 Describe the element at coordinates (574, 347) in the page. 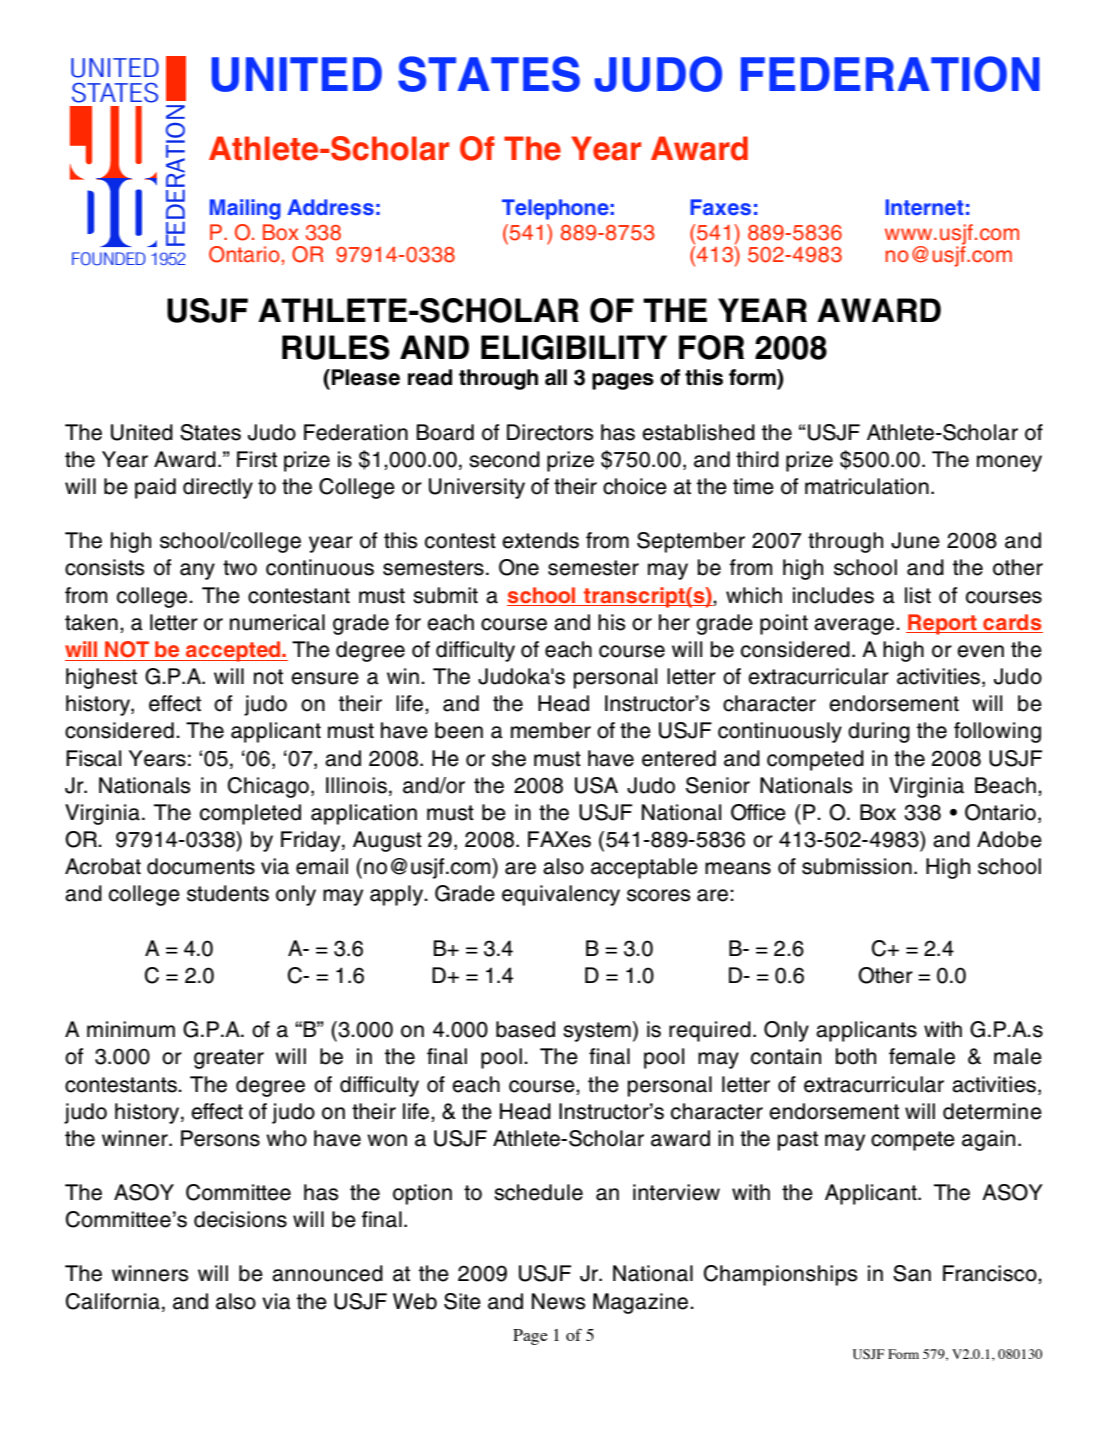

I see `ELIGIBILITY` at that location.
